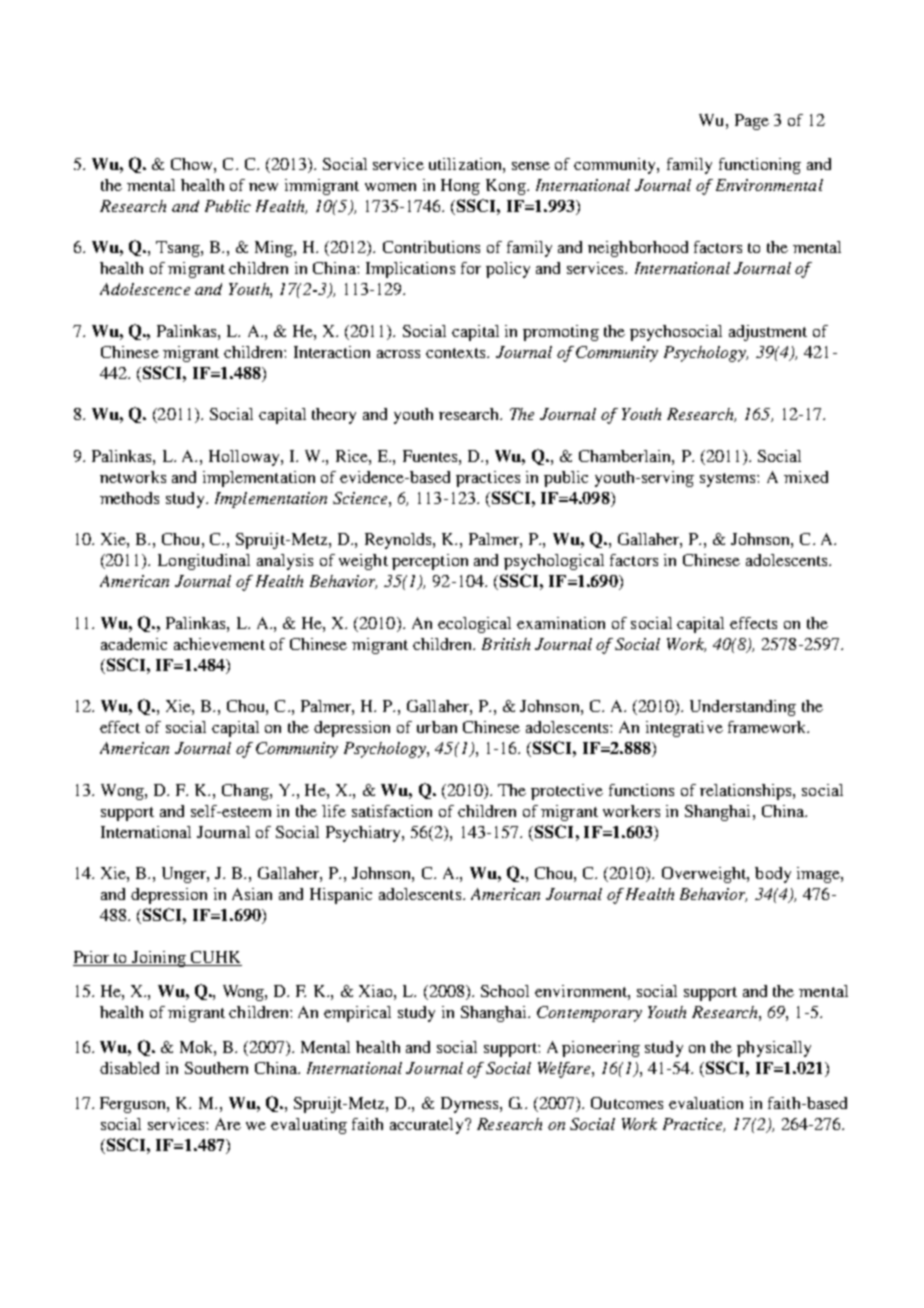  Describe the element at coordinates (263, 187) in the screenshot. I see `new` at that location.
